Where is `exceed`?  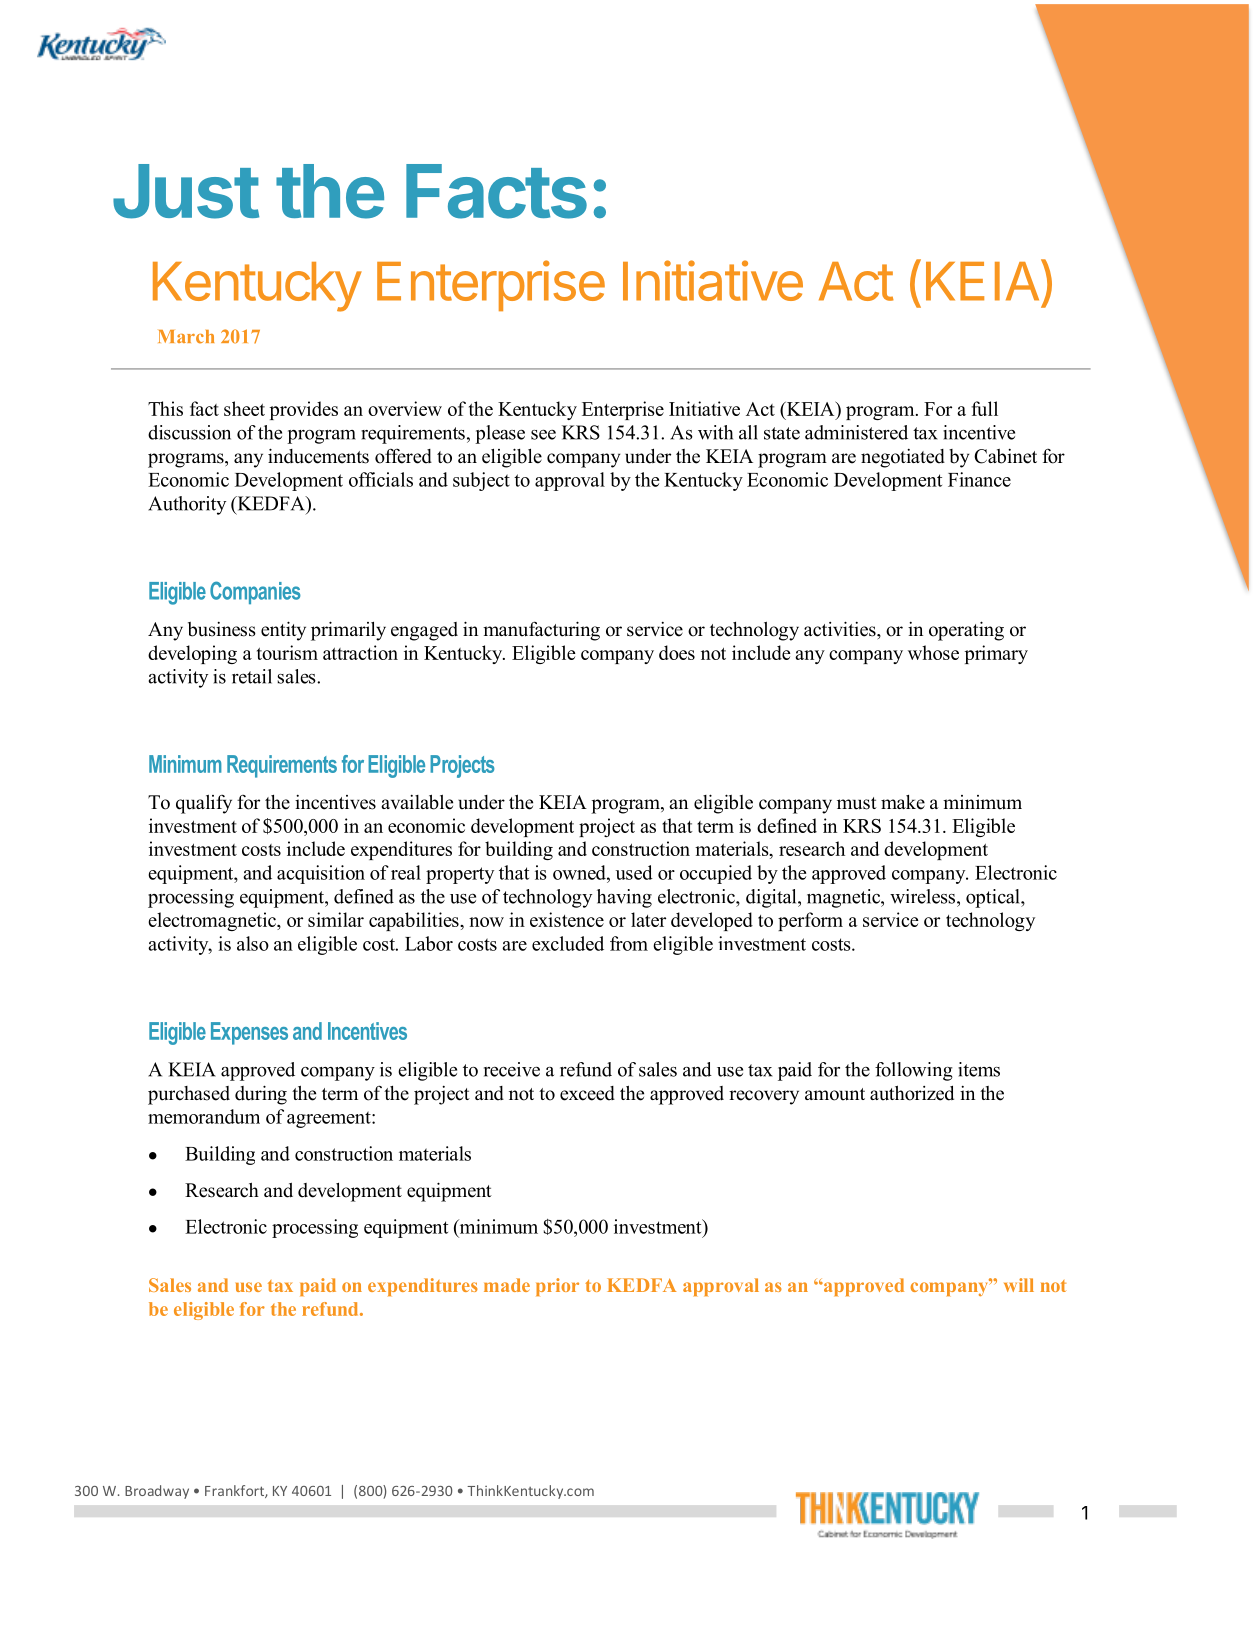 exceed is located at coordinates (587, 1093).
